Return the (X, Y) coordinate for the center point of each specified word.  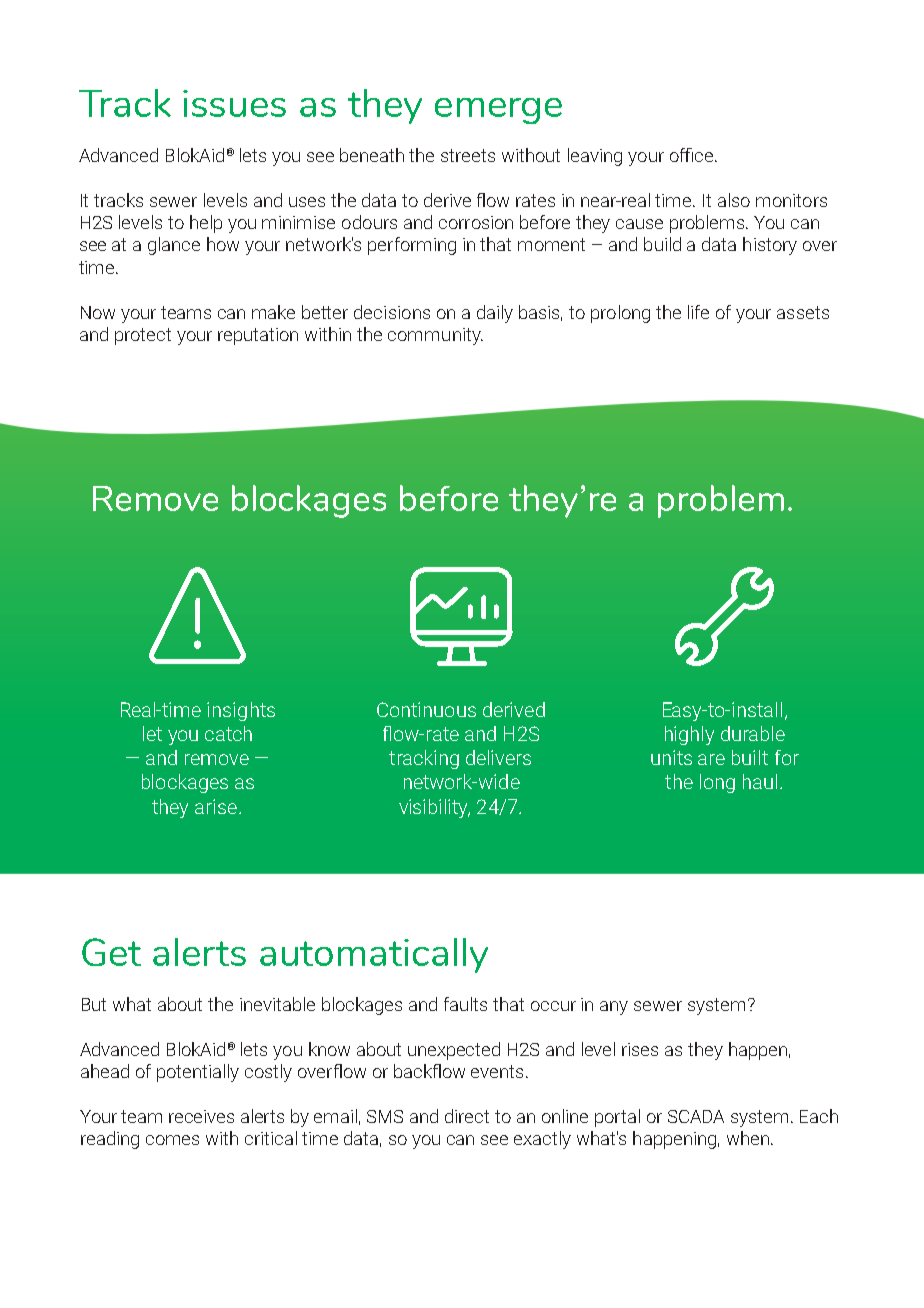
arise (216, 806)
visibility (434, 808)
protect (143, 336)
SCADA (696, 1116)
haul (760, 781)
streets (468, 155)
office (693, 155)
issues (234, 103)
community (435, 336)
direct (467, 1116)
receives (201, 1116)
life (698, 312)
